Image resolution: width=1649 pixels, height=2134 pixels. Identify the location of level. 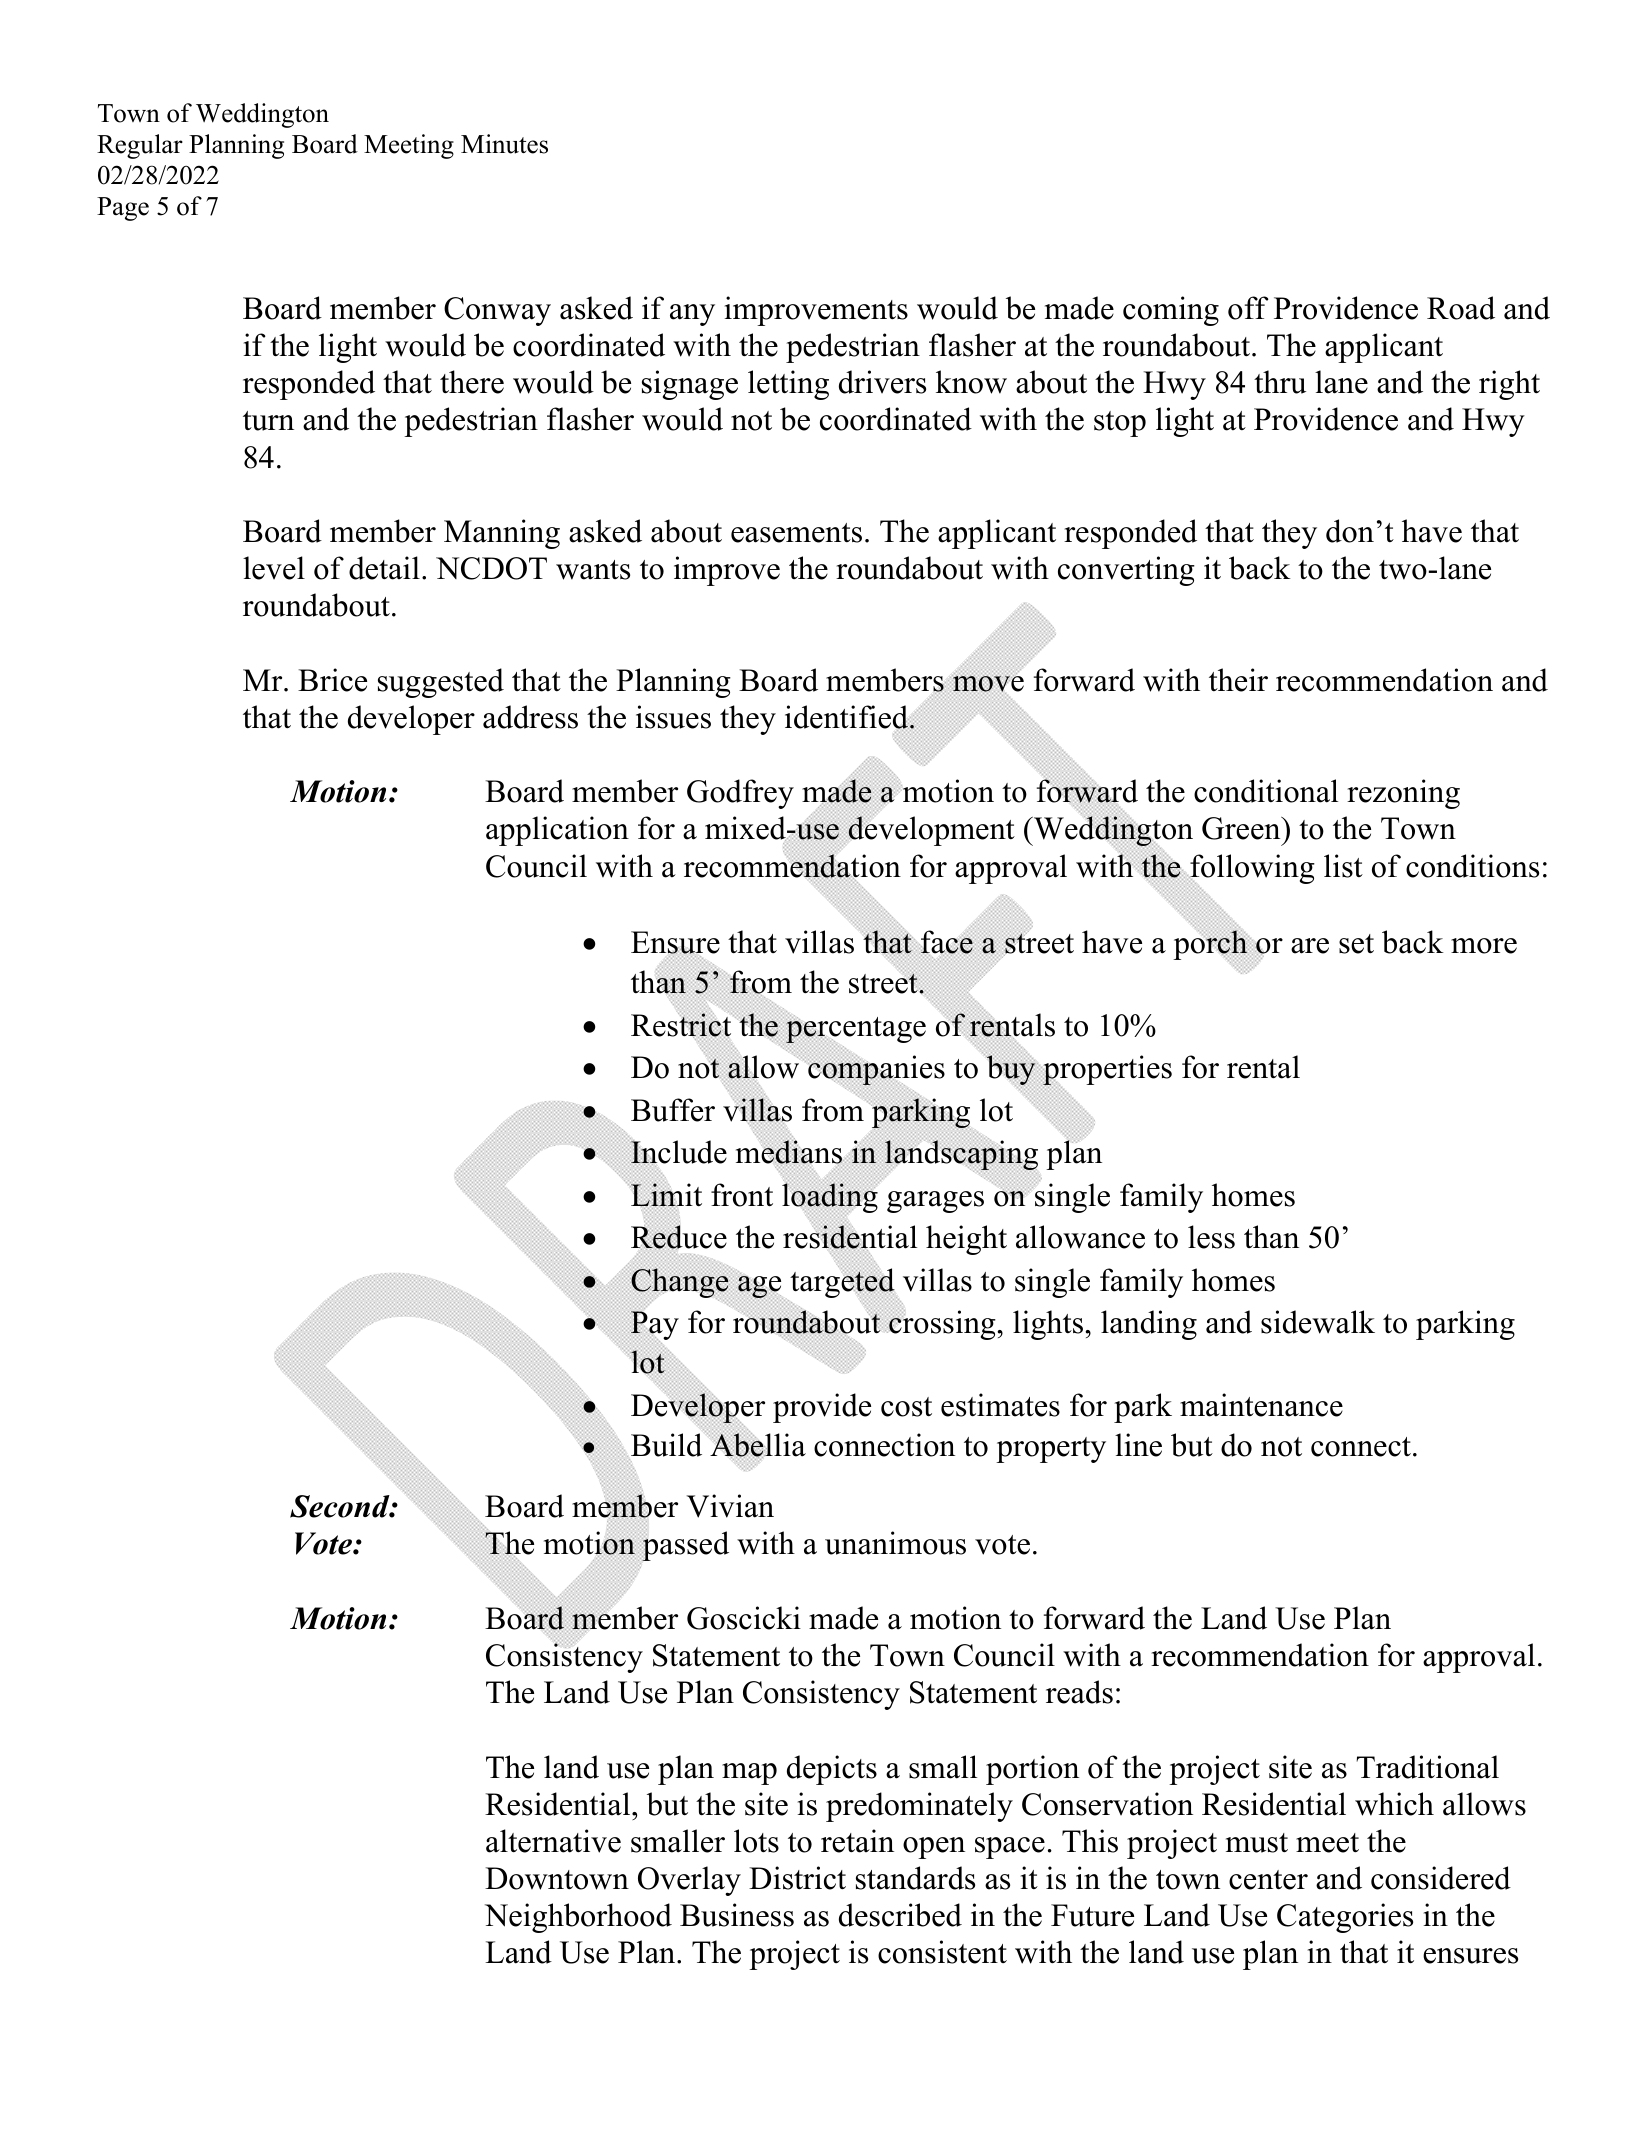
(274, 568).
